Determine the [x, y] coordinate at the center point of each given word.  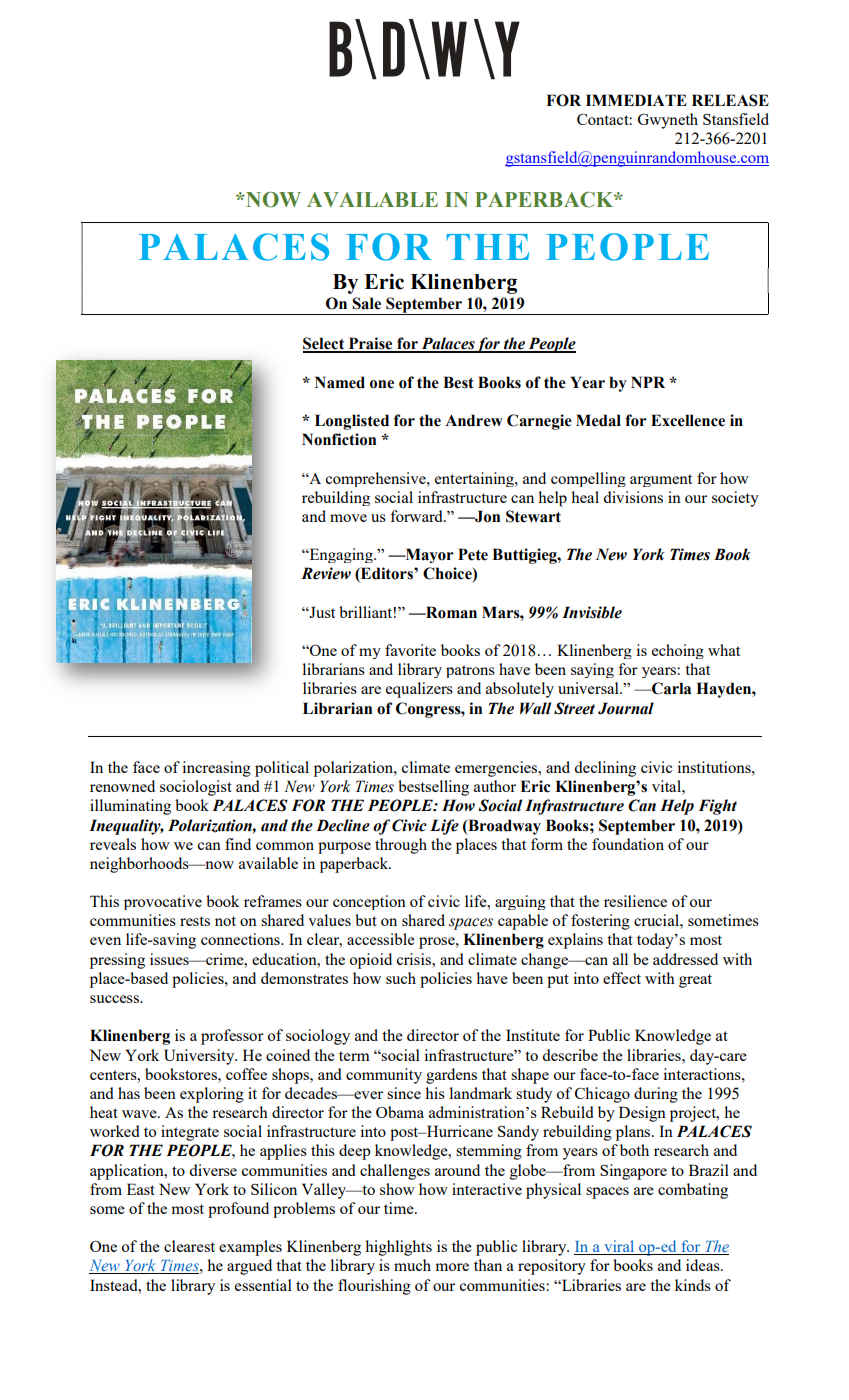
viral [619, 1247]
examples [250, 1248]
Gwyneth [668, 121]
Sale [366, 303]
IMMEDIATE [636, 100]
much [412, 1265]
